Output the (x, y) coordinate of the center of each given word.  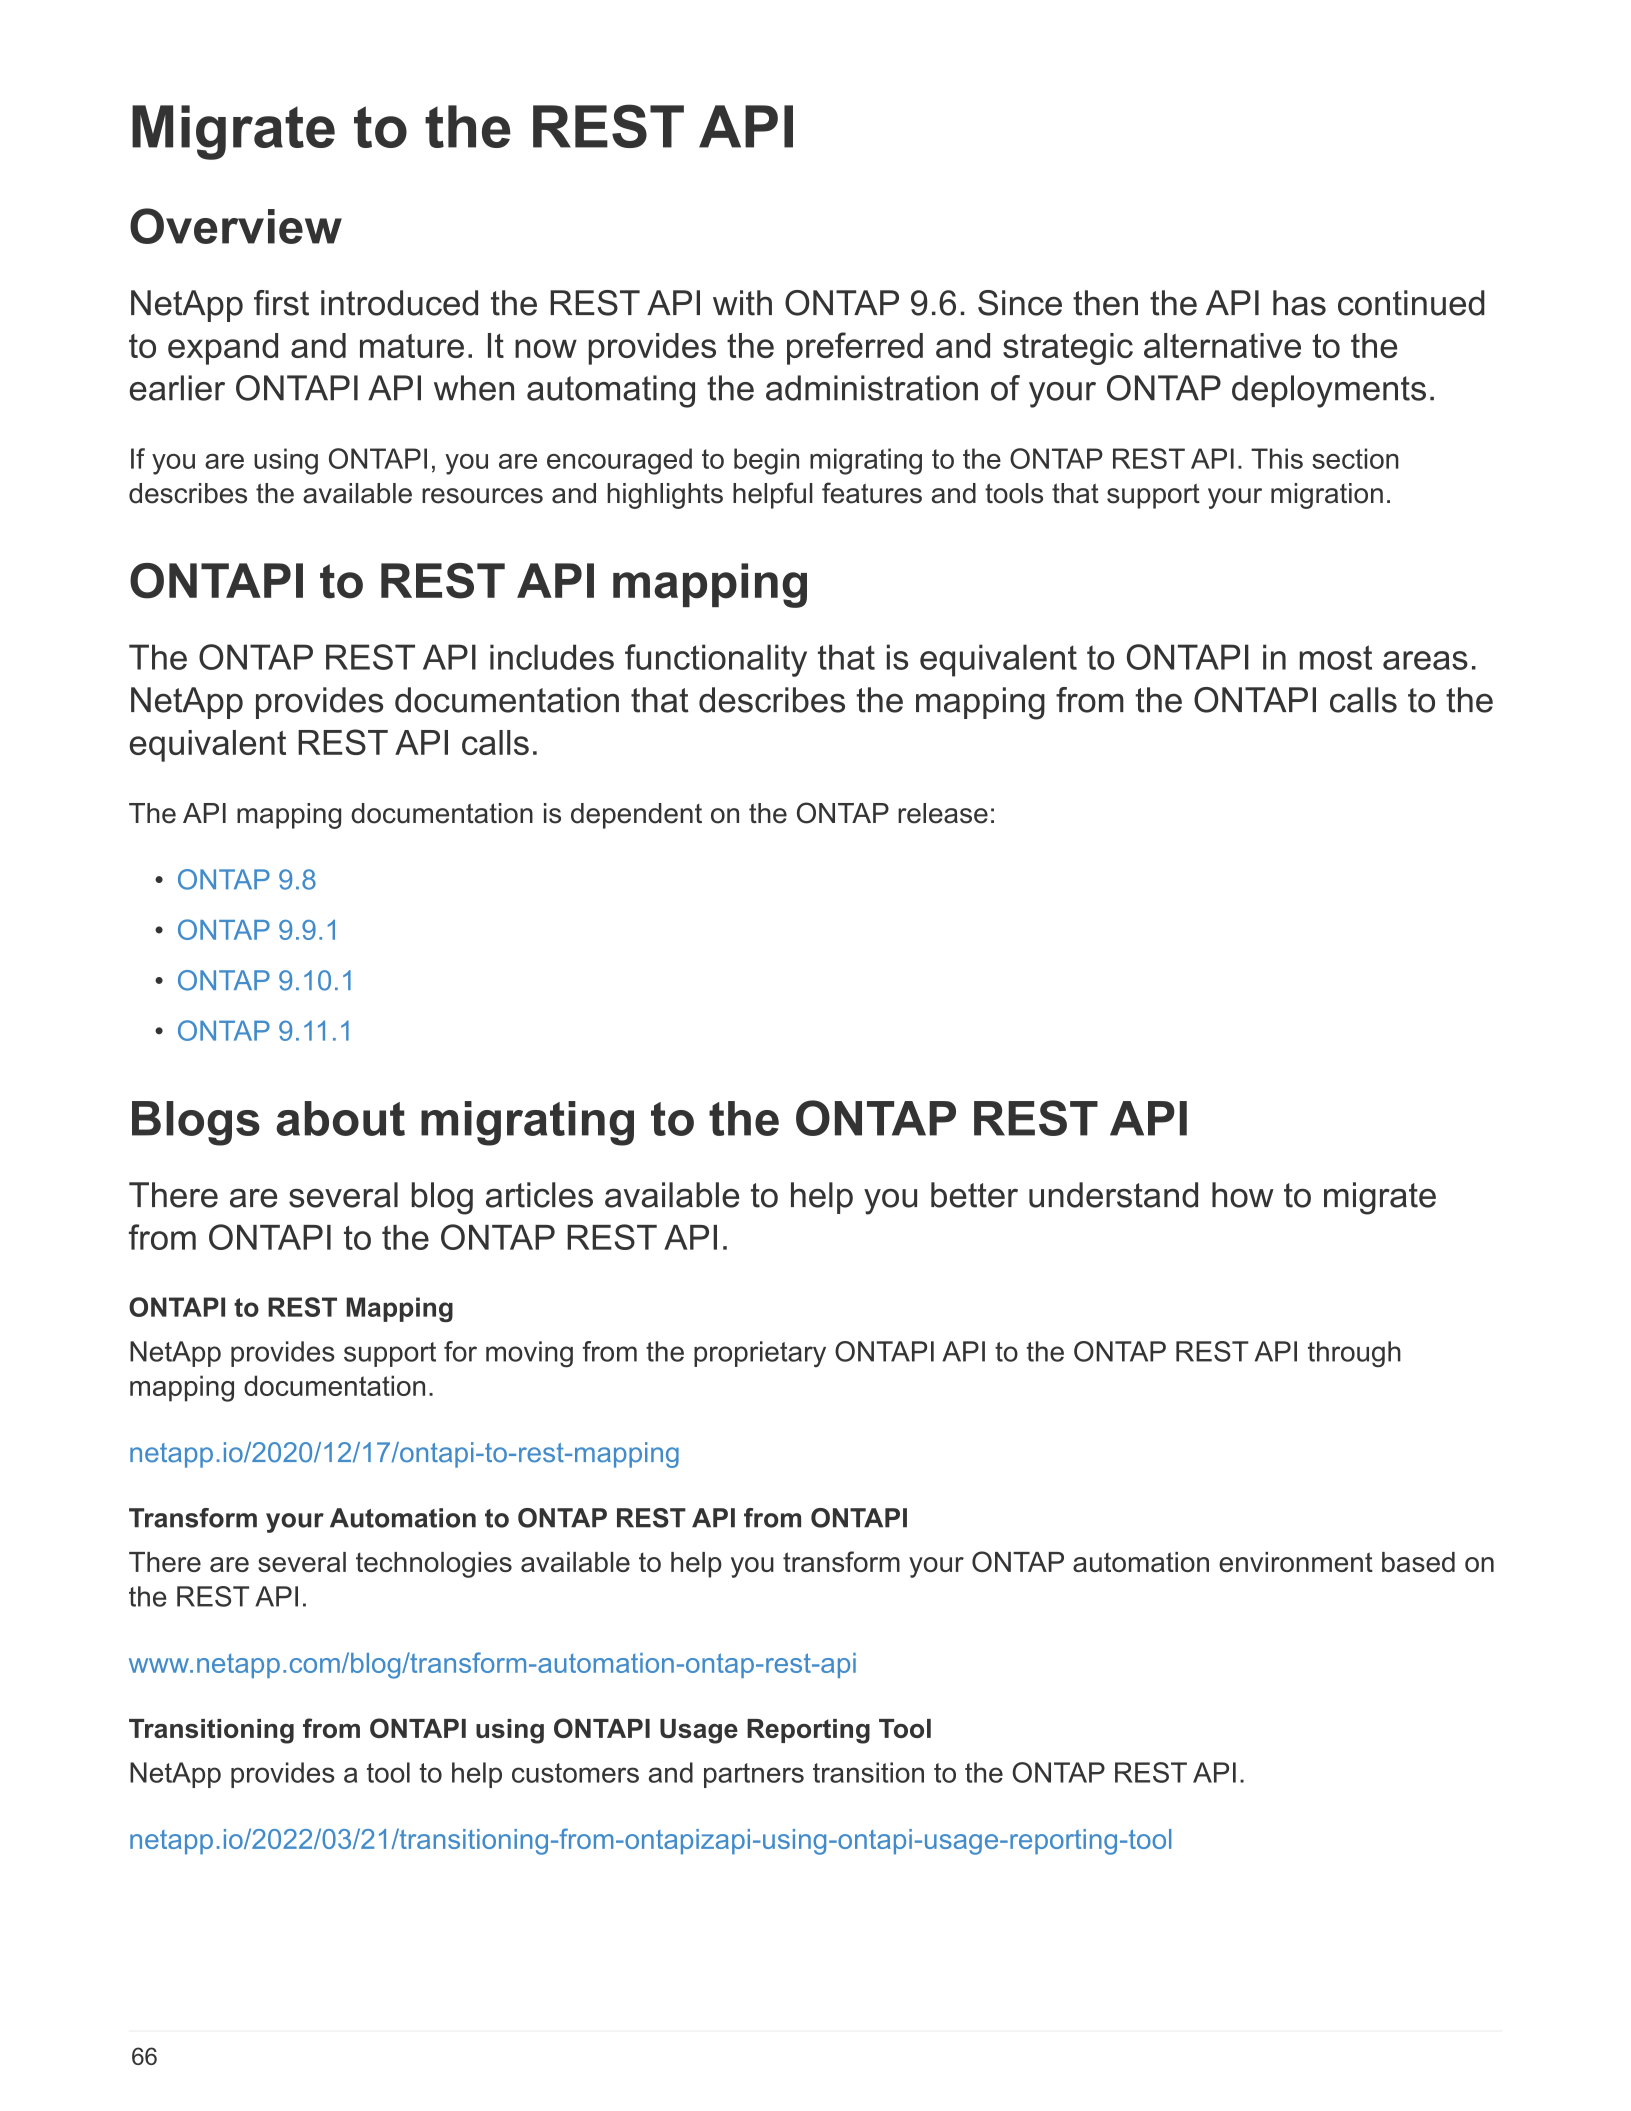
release (943, 813)
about (340, 1118)
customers (575, 1773)
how (1243, 1195)
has (1299, 303)
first (281, 303)
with (742, 303)
